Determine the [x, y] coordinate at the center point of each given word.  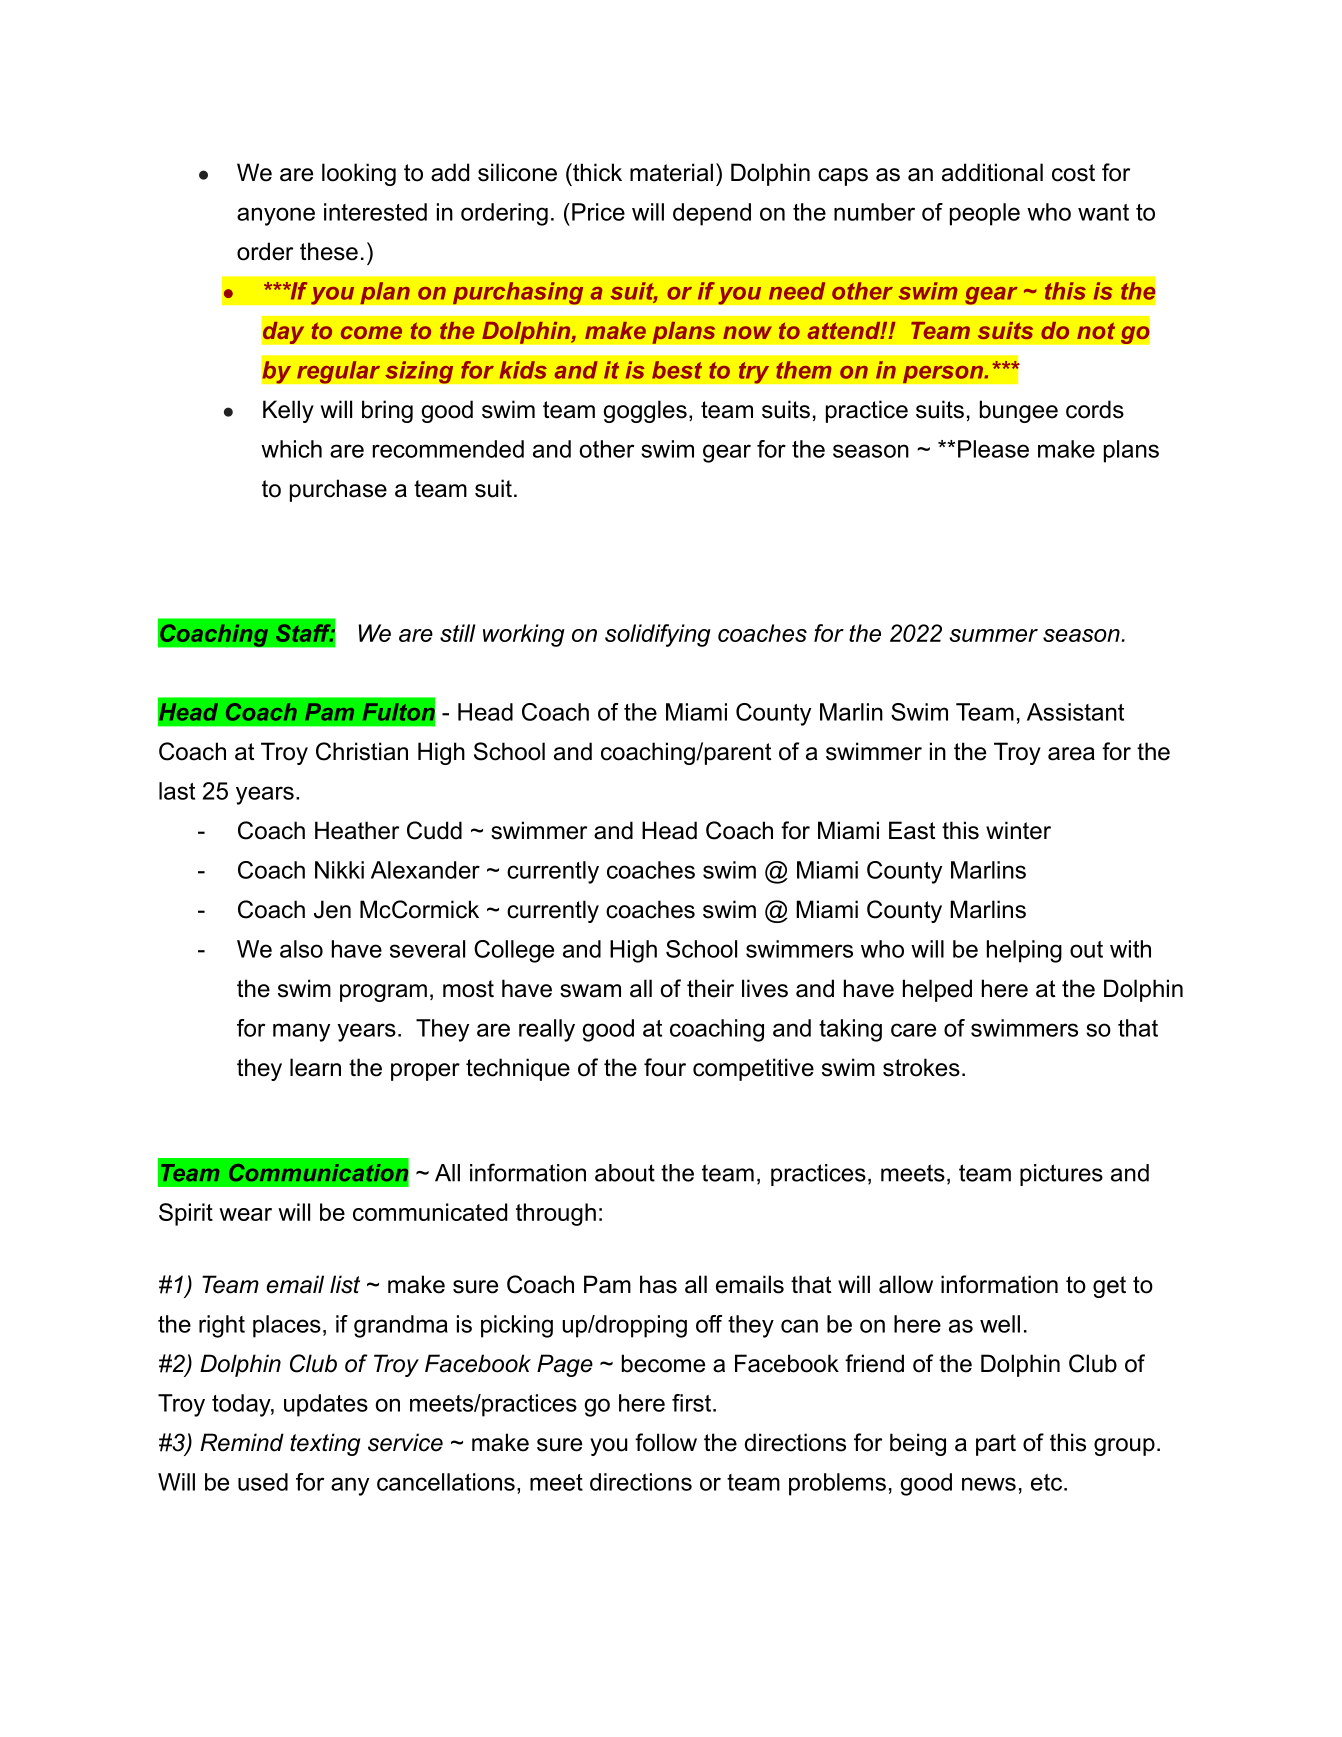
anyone [276, 216]
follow [666, 1442]
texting [325, 1444]
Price [598, 212]
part [996, 1445]
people [985, 214]
